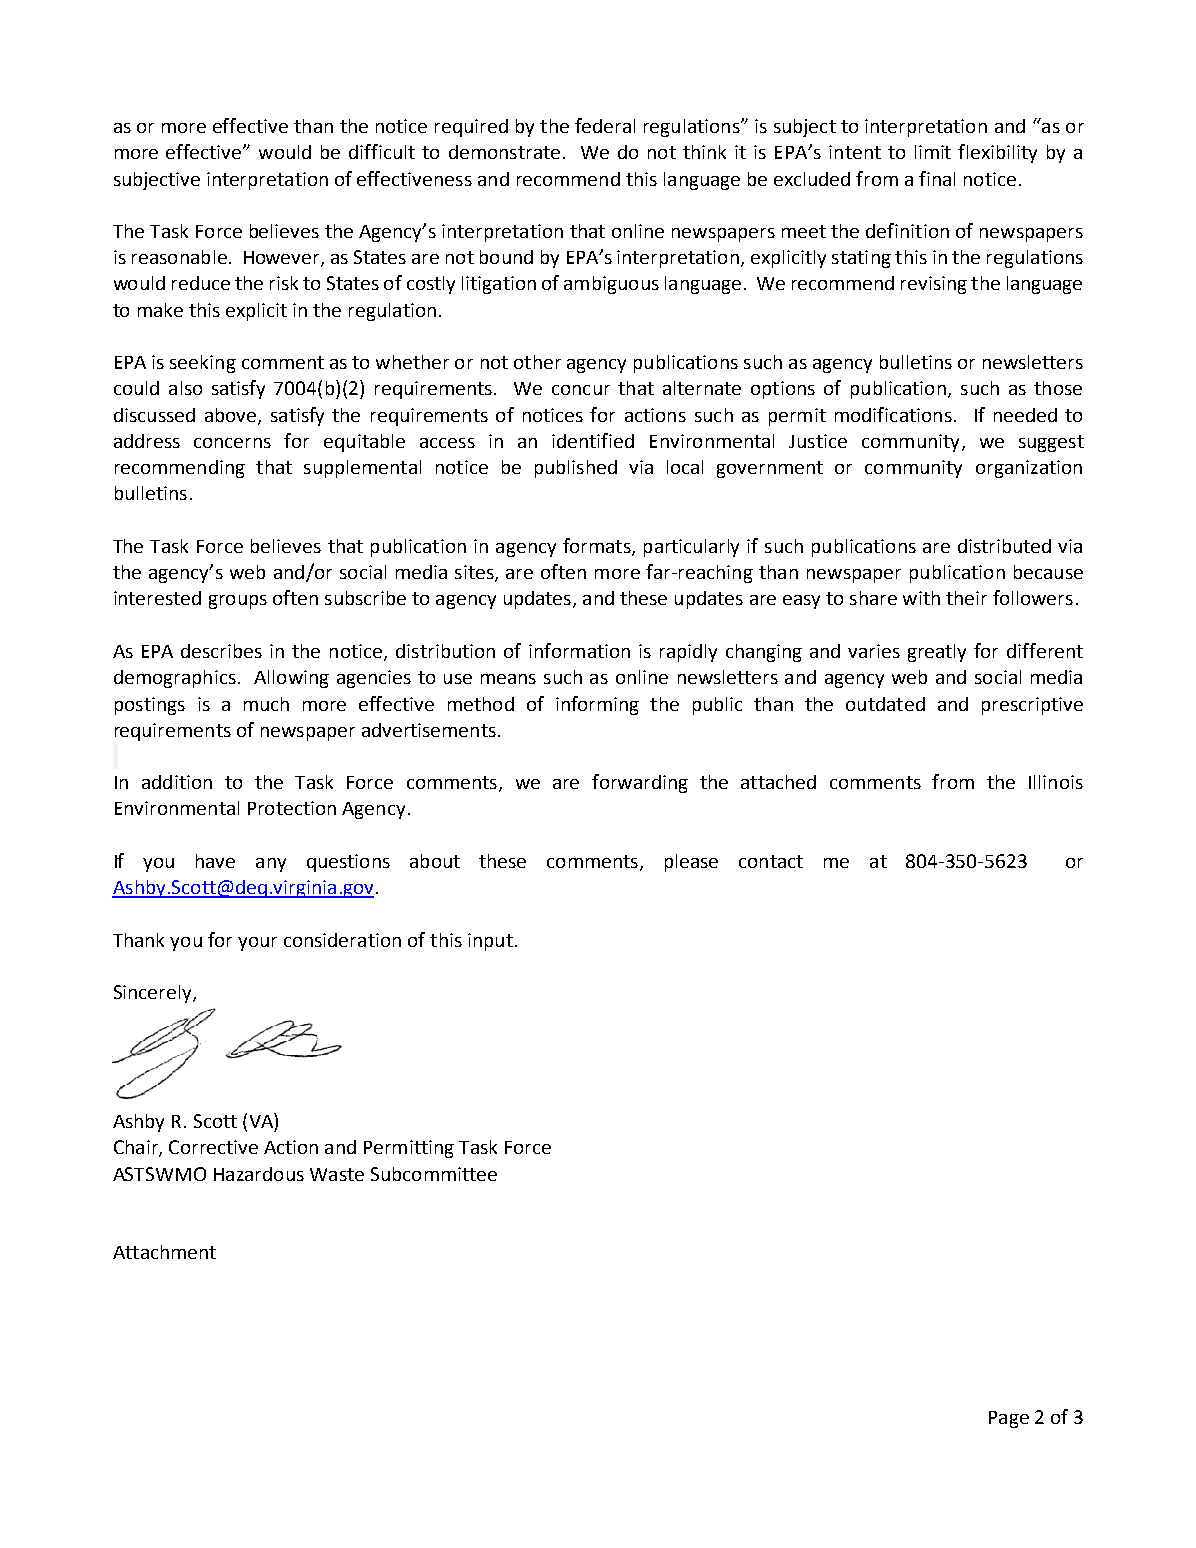 The image size is (1196, 1548). I want to click on forwarding, so click(640, 783).
